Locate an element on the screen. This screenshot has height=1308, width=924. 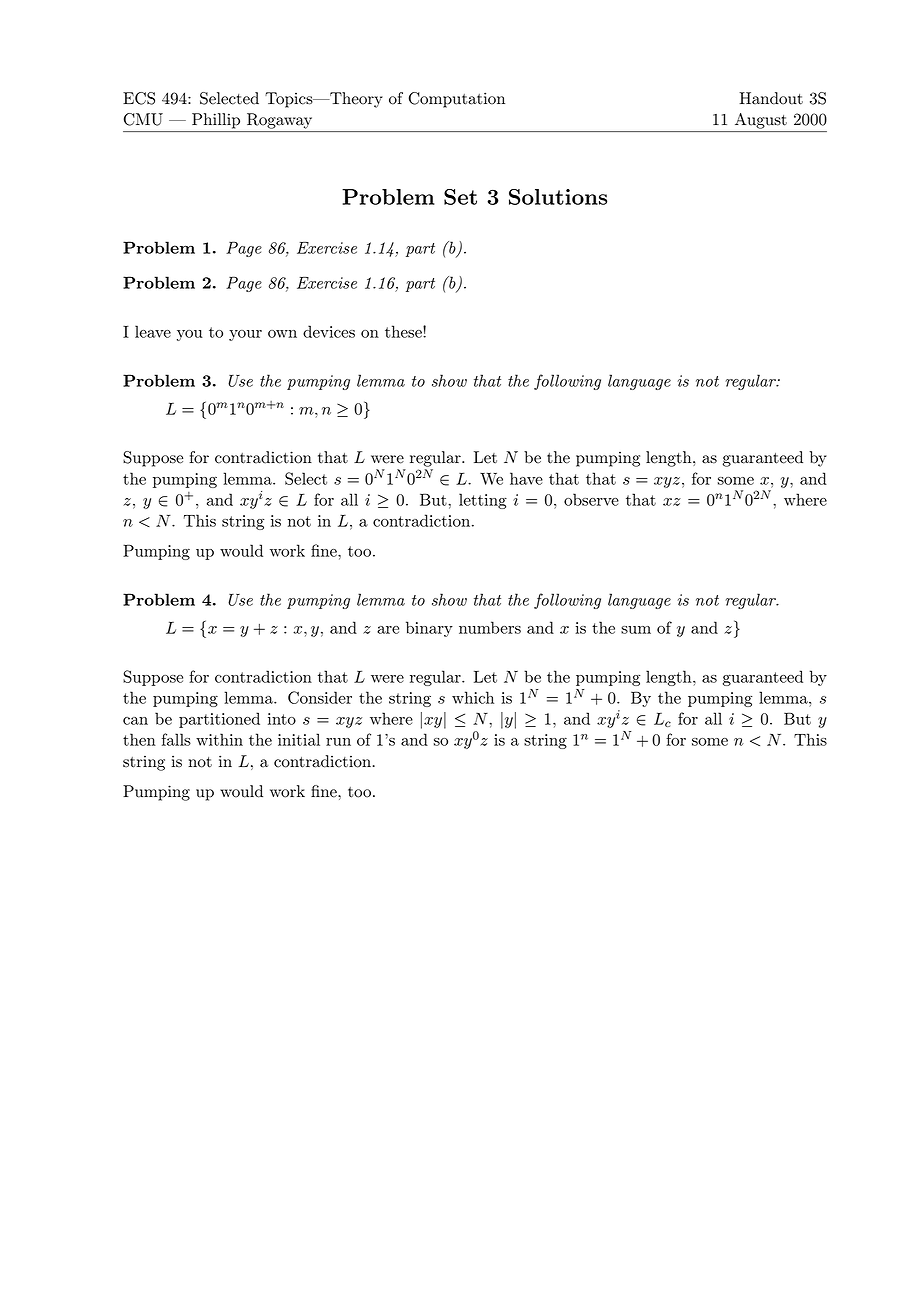
your is located at coordinates (245, 335).
